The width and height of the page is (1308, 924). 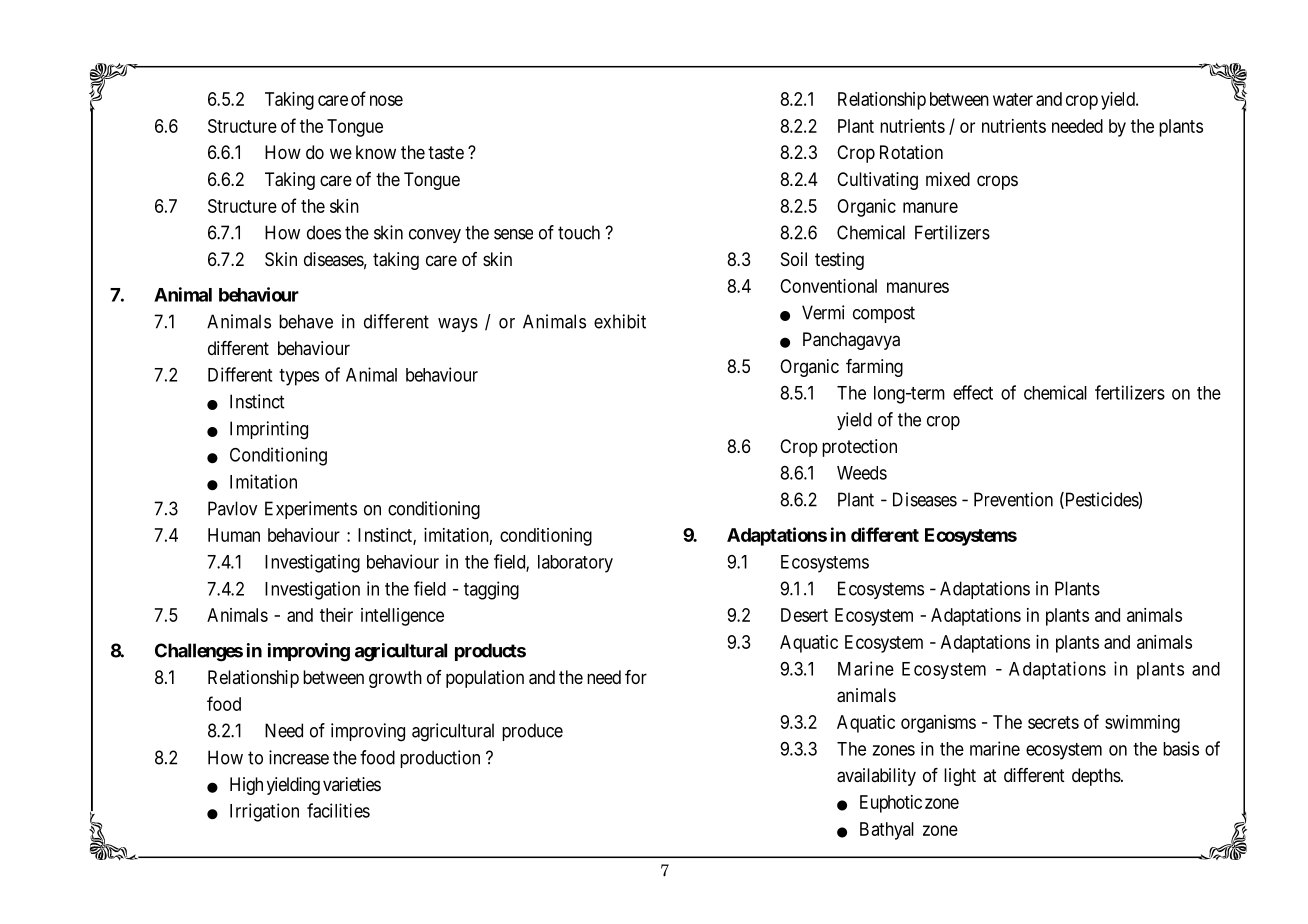 What do you see at coordinates (336, 615) in the page?
I see `their` at bounding box center [336, 615].
